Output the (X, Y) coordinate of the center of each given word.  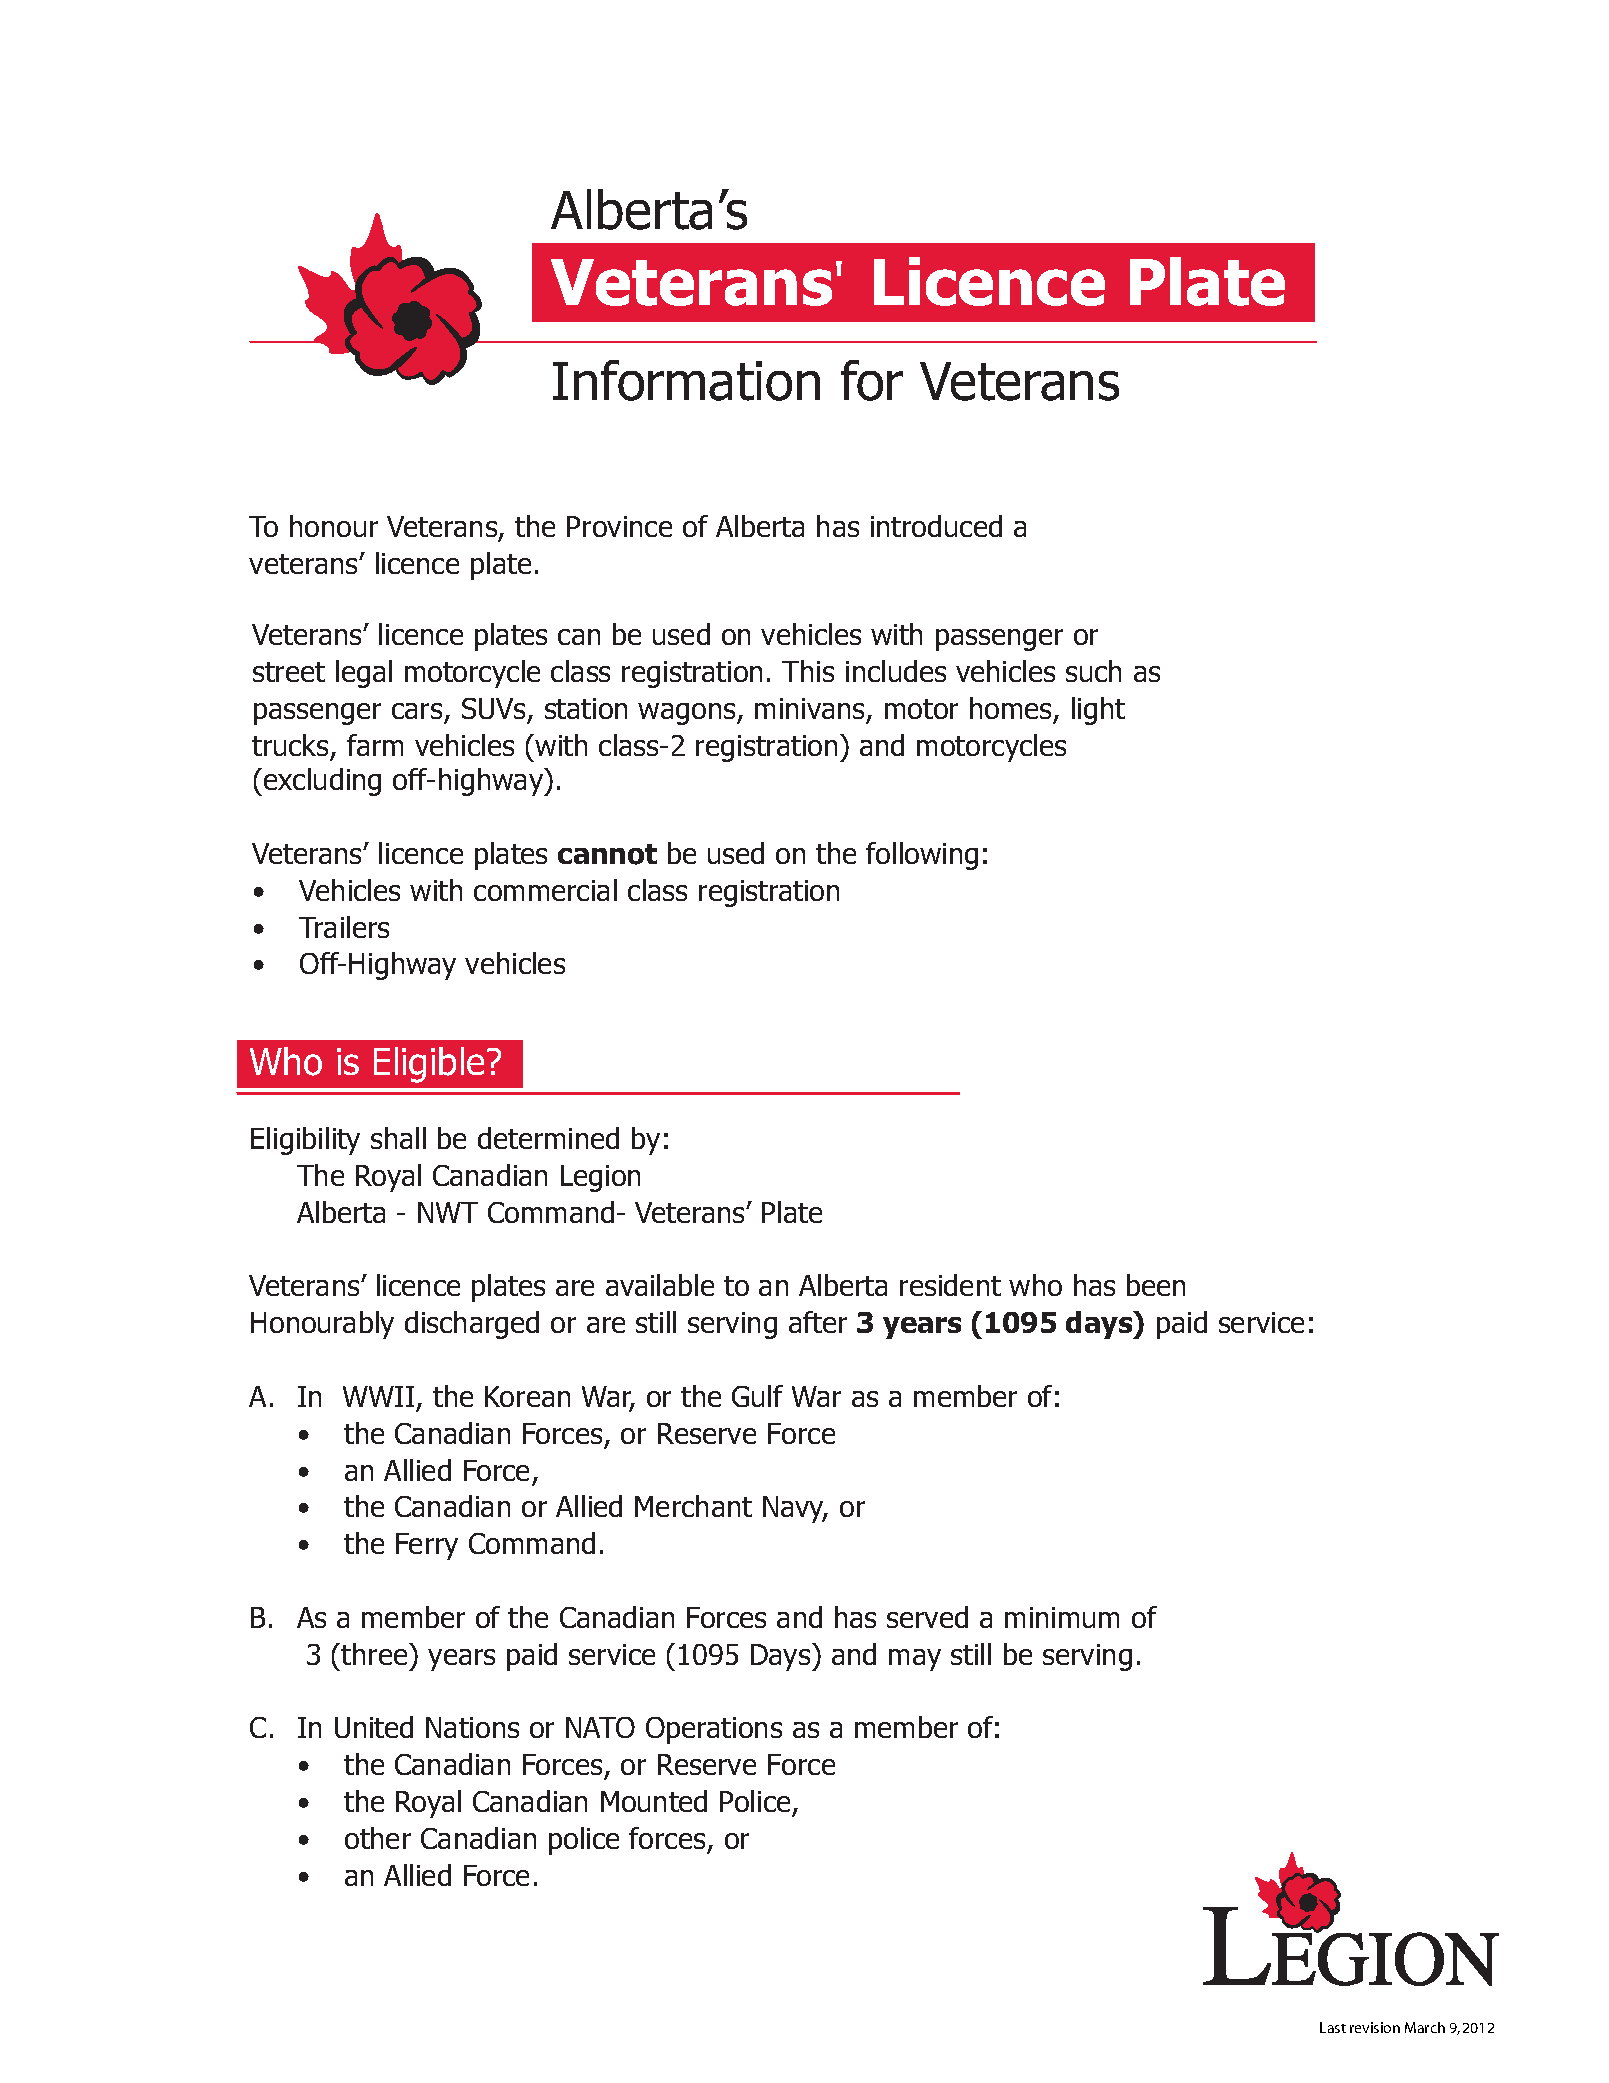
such (1093, 671)
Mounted (654, 1801)
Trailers (344, 927)
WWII (378, 1396)
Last (1333, 2027)
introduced (936, 526)
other (378, 1838)
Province (619, 526)
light (1098, 711)
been (1156, 1285)
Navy (795, 1509)
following (922, 856)
